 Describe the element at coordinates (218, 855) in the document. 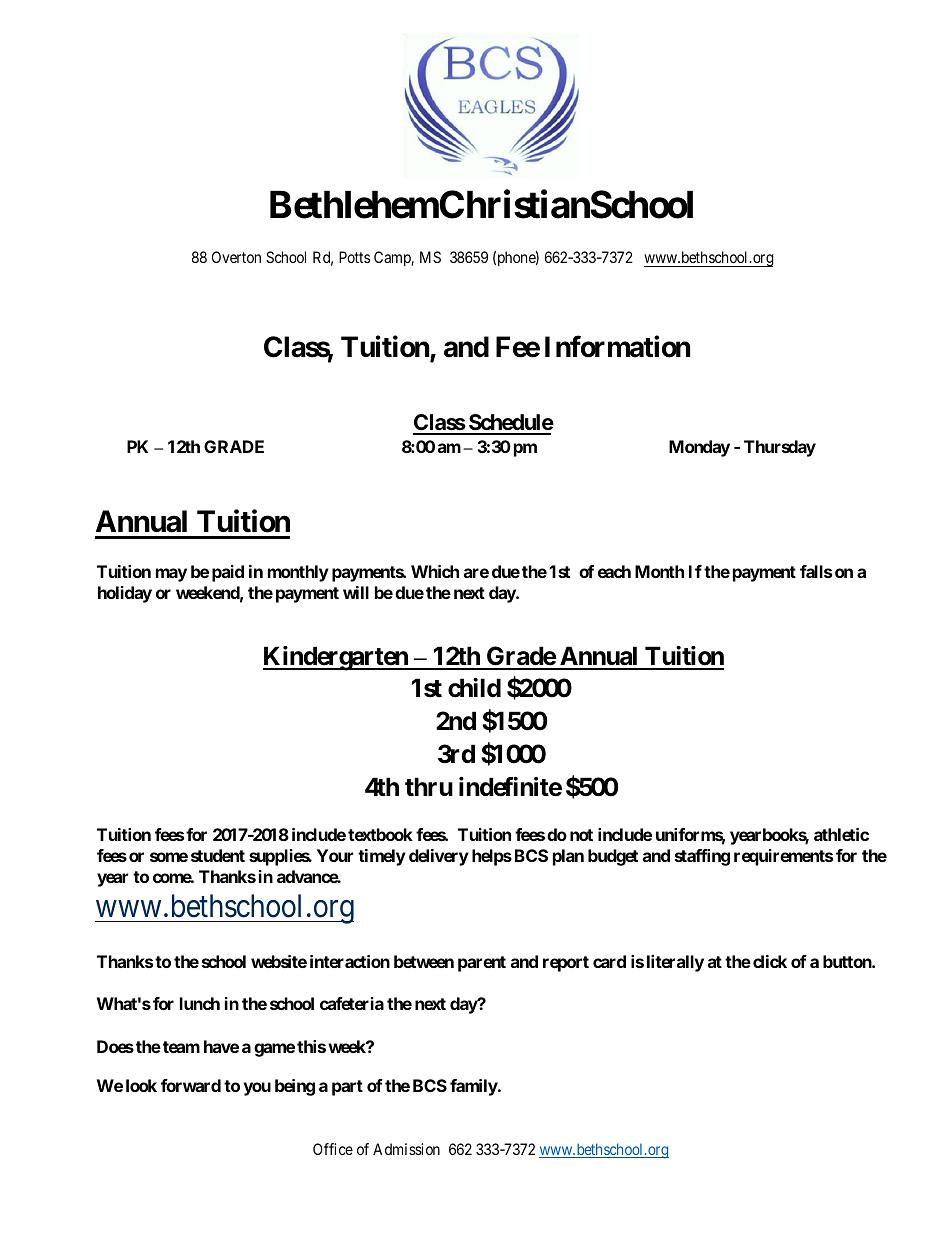

I see `student` at that location.
